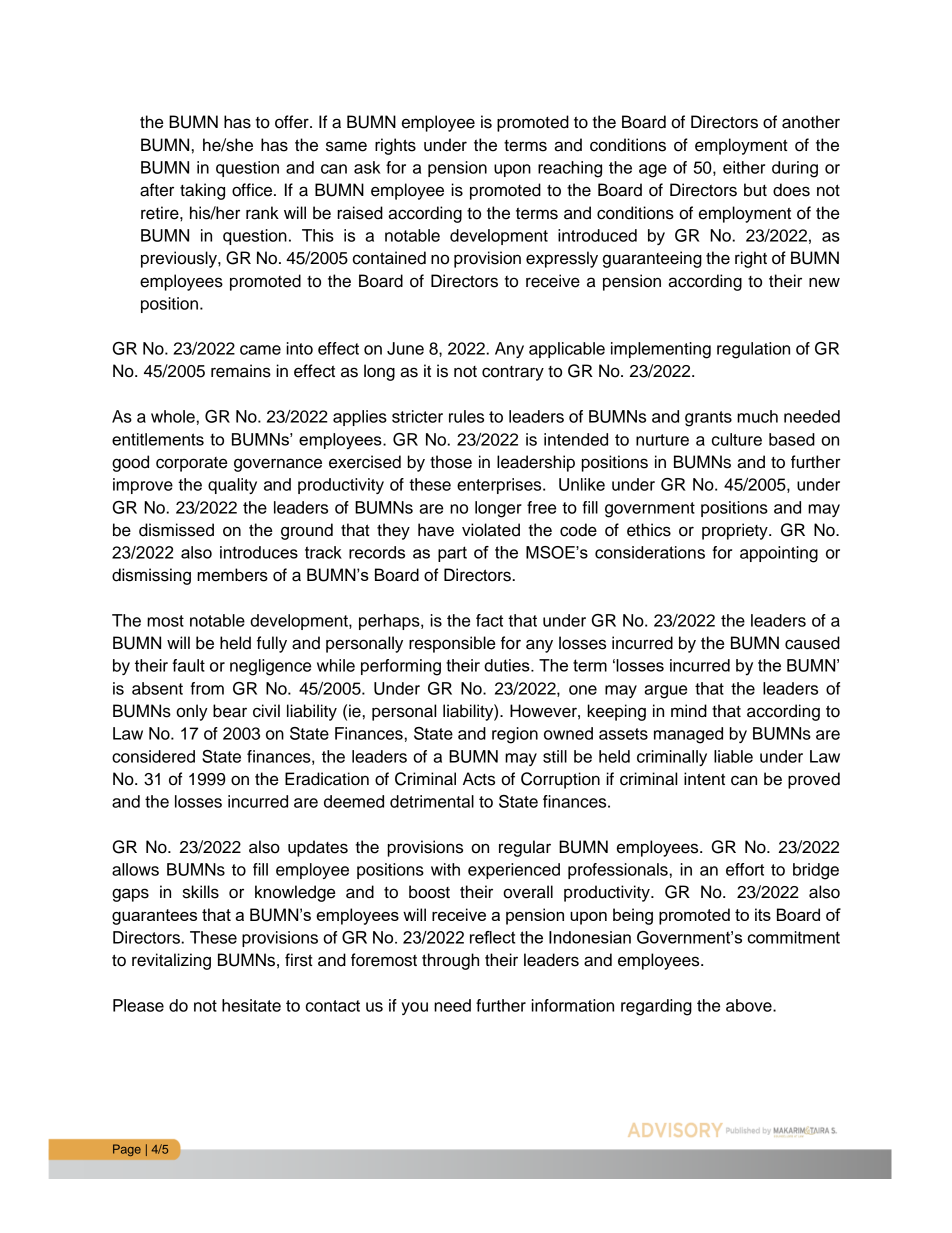  Describe the element at coordinates (489, 620) in the screenshot. I see `fact` at that location.
